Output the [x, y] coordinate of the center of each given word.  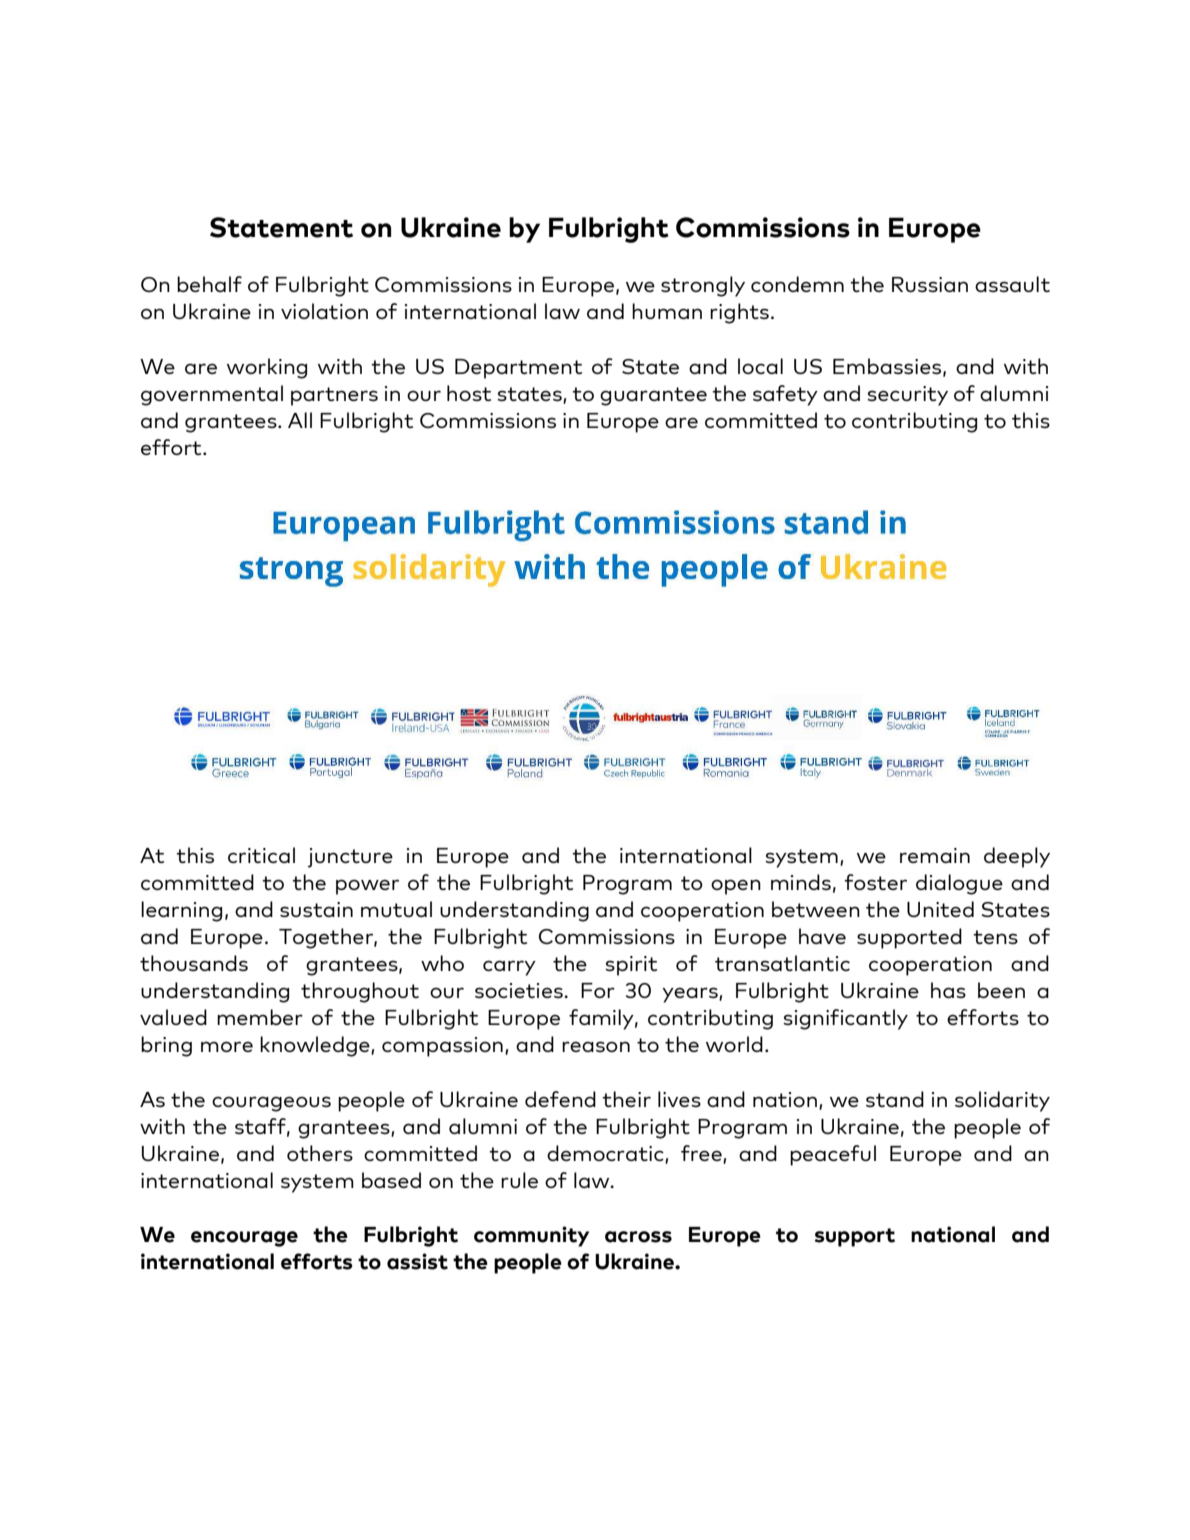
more [227, 1046]
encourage [244, 1239]
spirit [631, 966]
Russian [930, 284]
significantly [845, 1019]
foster [875, 882]
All [300, 420]
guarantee [653, 396]
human [667, 311]
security [907, 396]
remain [935, 855]
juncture [350, 858]
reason [596, 1046]
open [736, 887]
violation [324, 311]
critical [261, 855]
